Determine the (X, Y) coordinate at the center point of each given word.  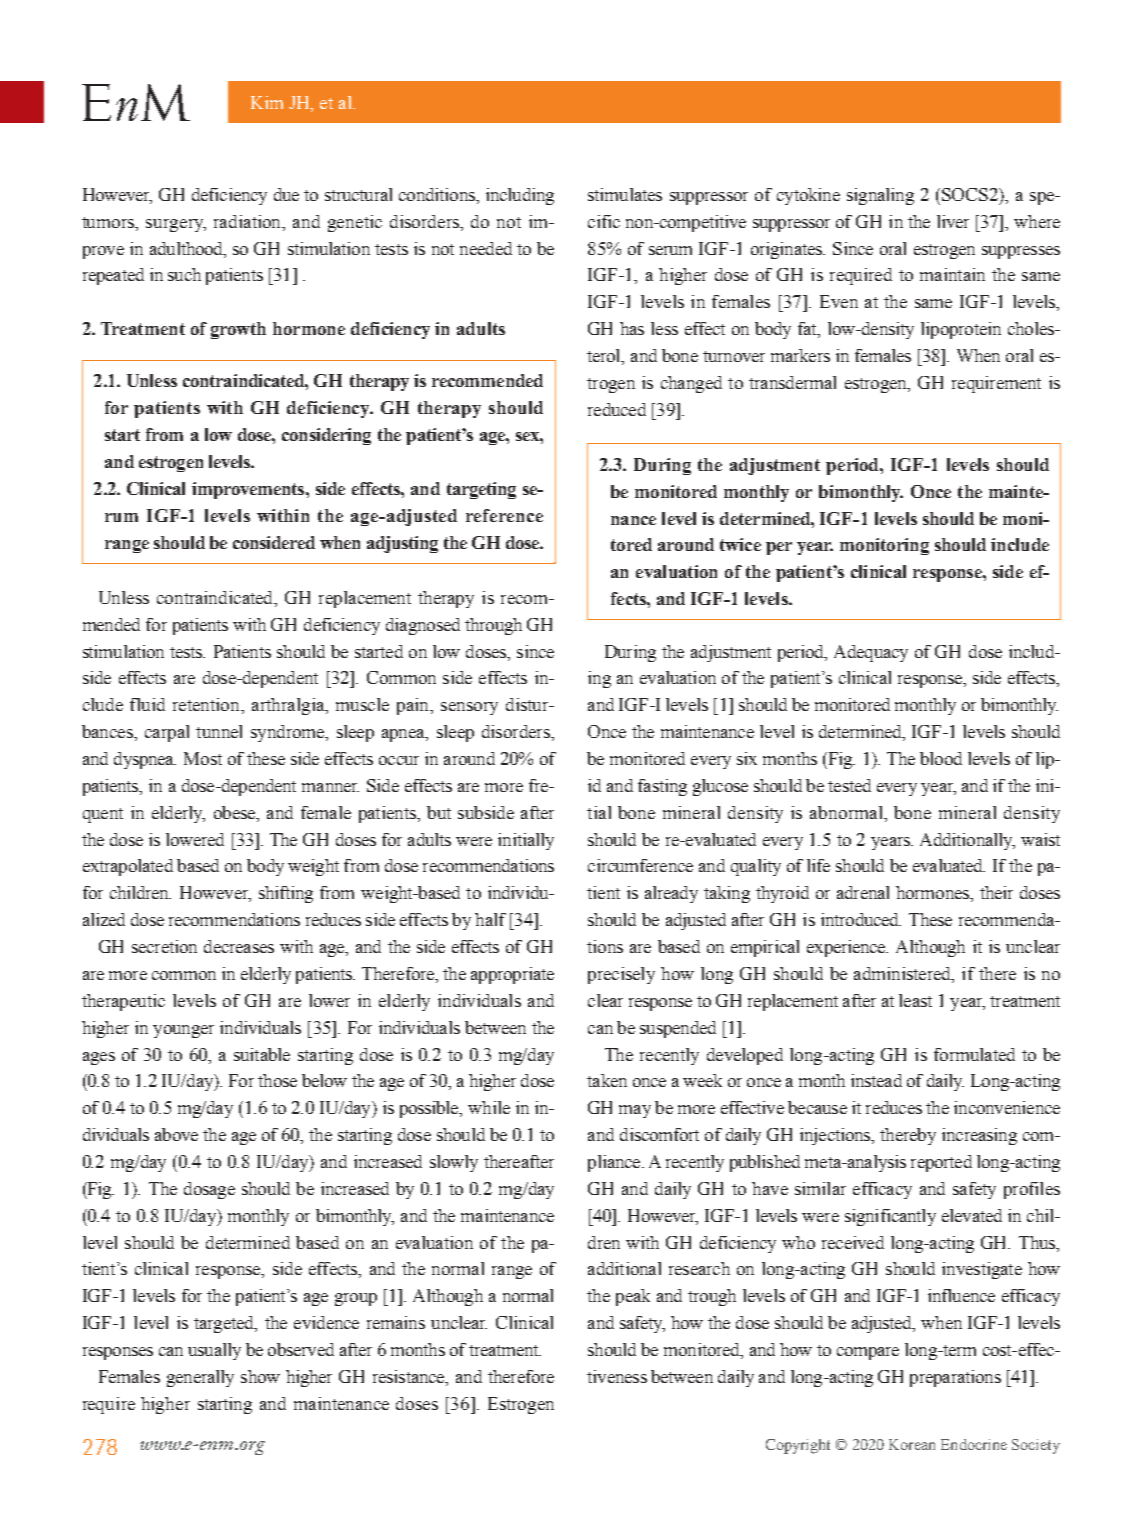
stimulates (625, 194)
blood (941, 758)
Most (203, 758)
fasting (662, 787)
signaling (880, 196)
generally (200, 1378)
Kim (267, 102)
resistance (410, 1378)
